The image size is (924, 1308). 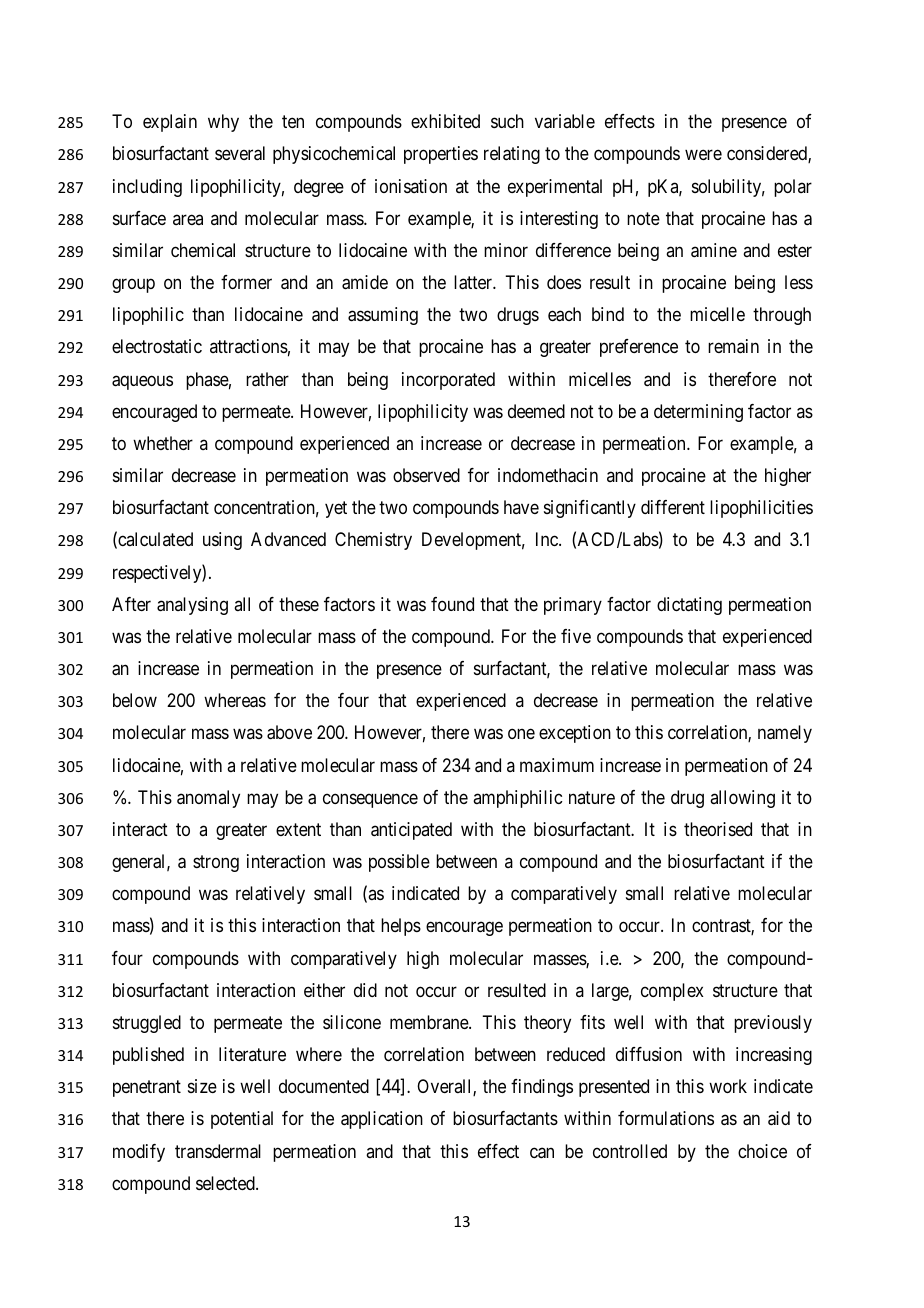 I want to click on transdermal, so click(x=218, y=1151).
